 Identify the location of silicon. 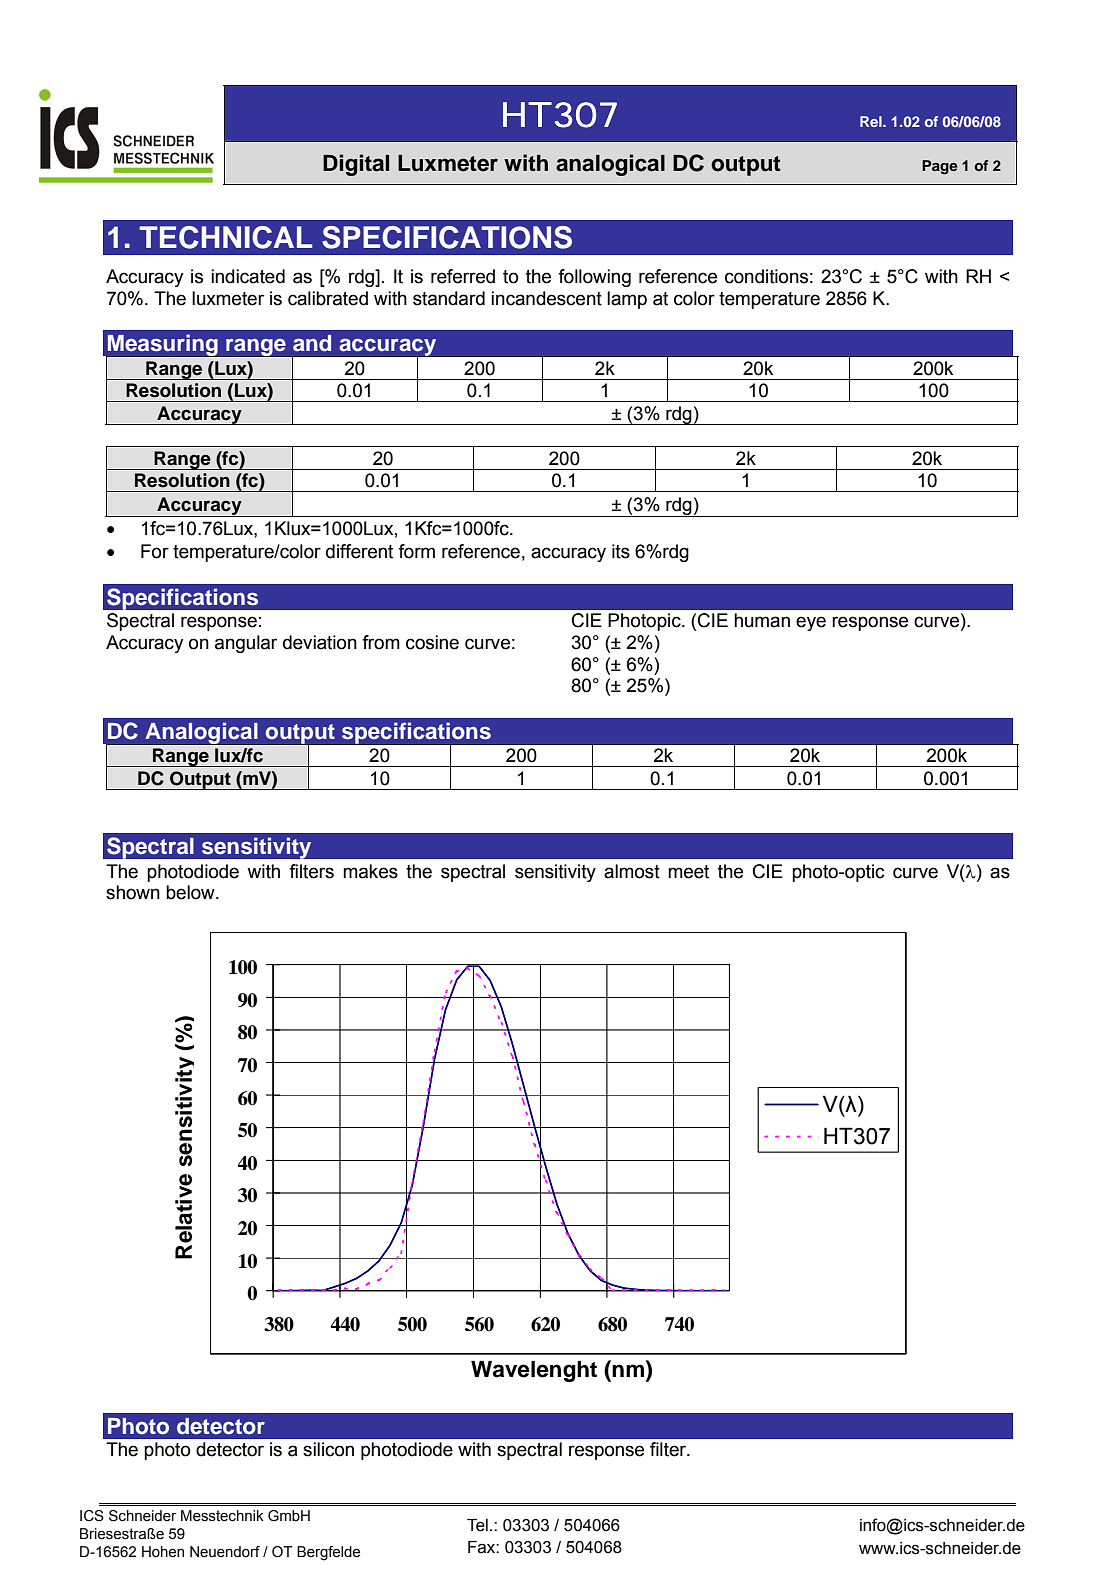
(328, 1449).
